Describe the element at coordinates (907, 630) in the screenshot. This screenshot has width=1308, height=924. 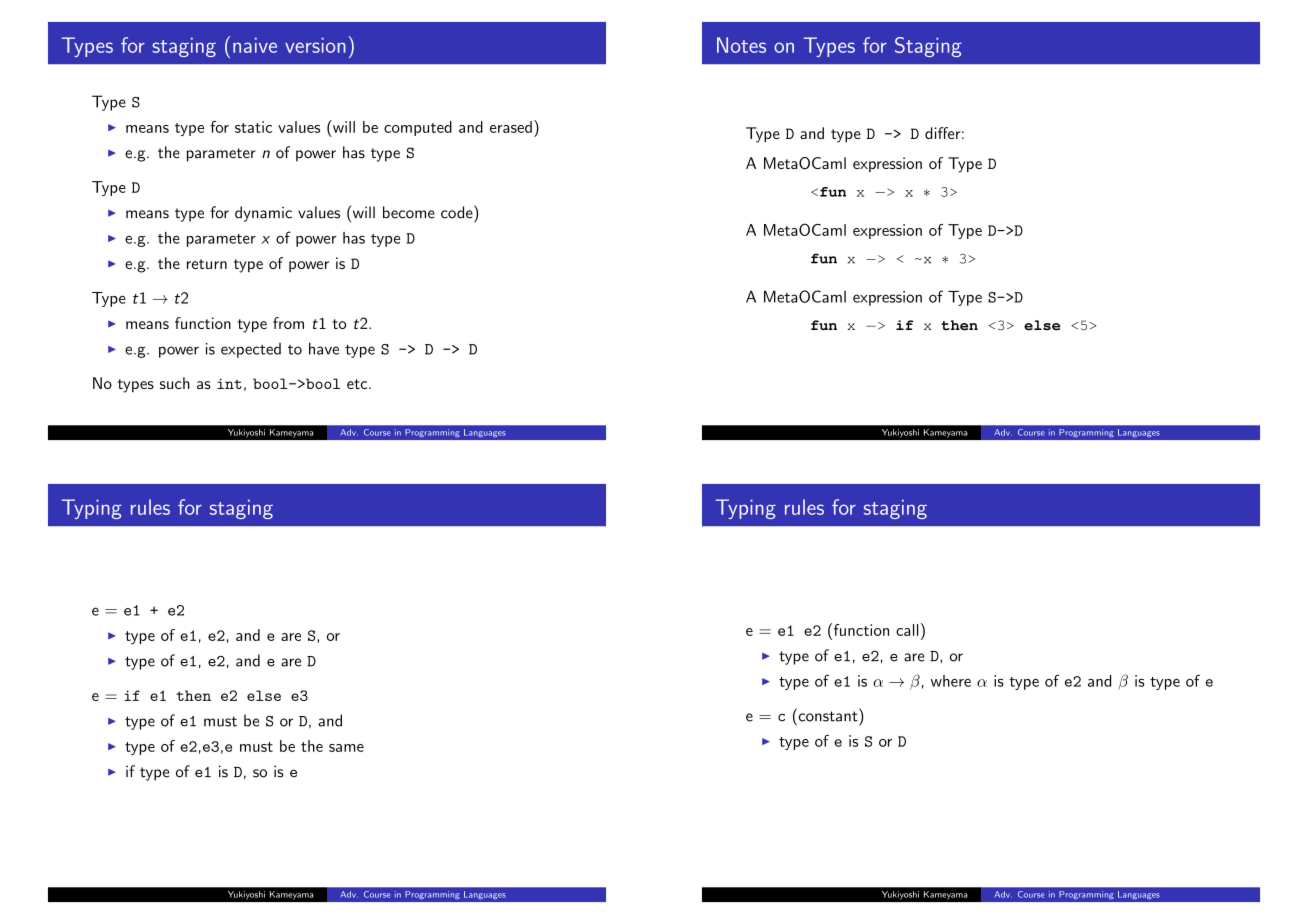
I see `call` at that location.
